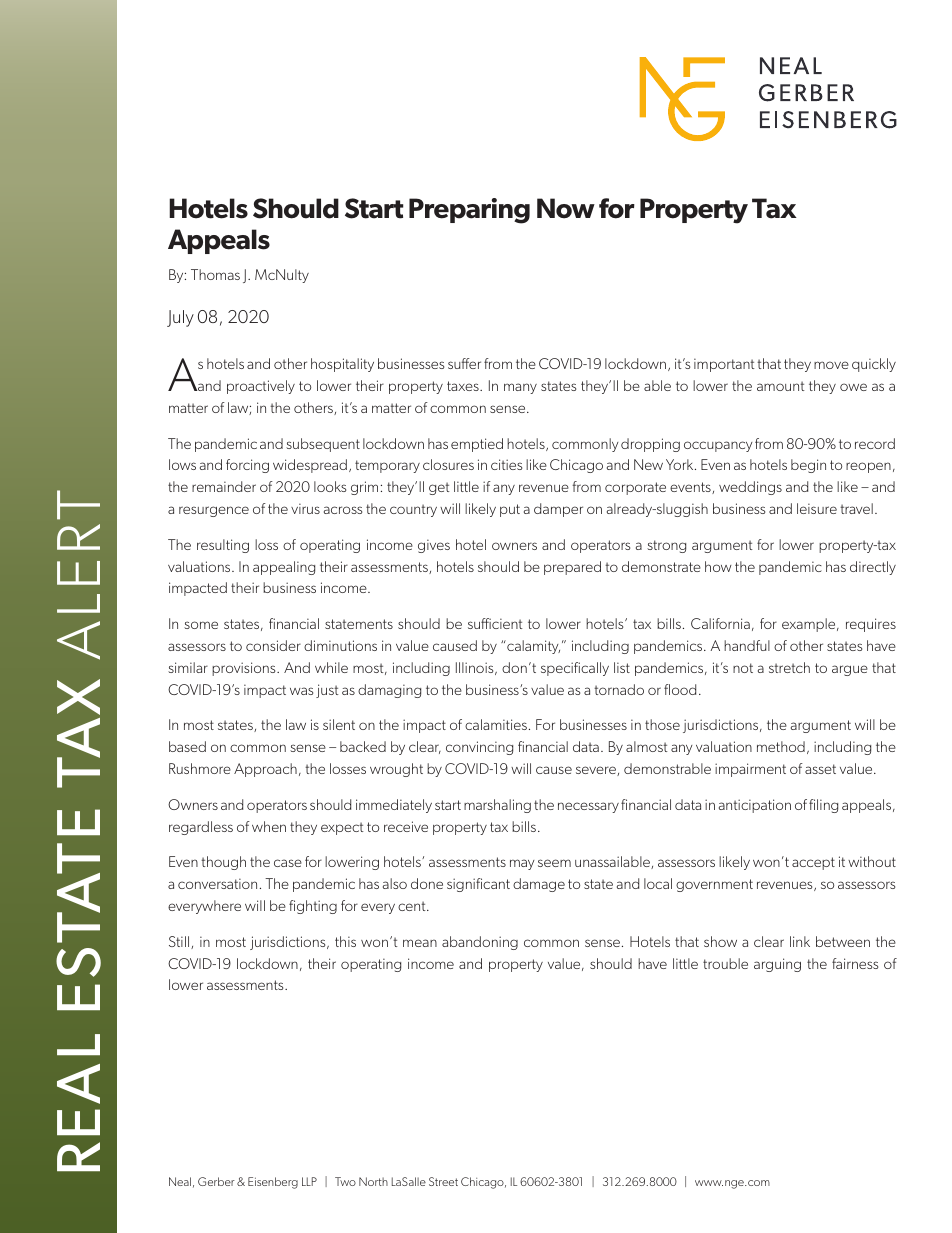 The image size is (952, 1233). I want to click on Eisenberg, so click(273, 1183).
